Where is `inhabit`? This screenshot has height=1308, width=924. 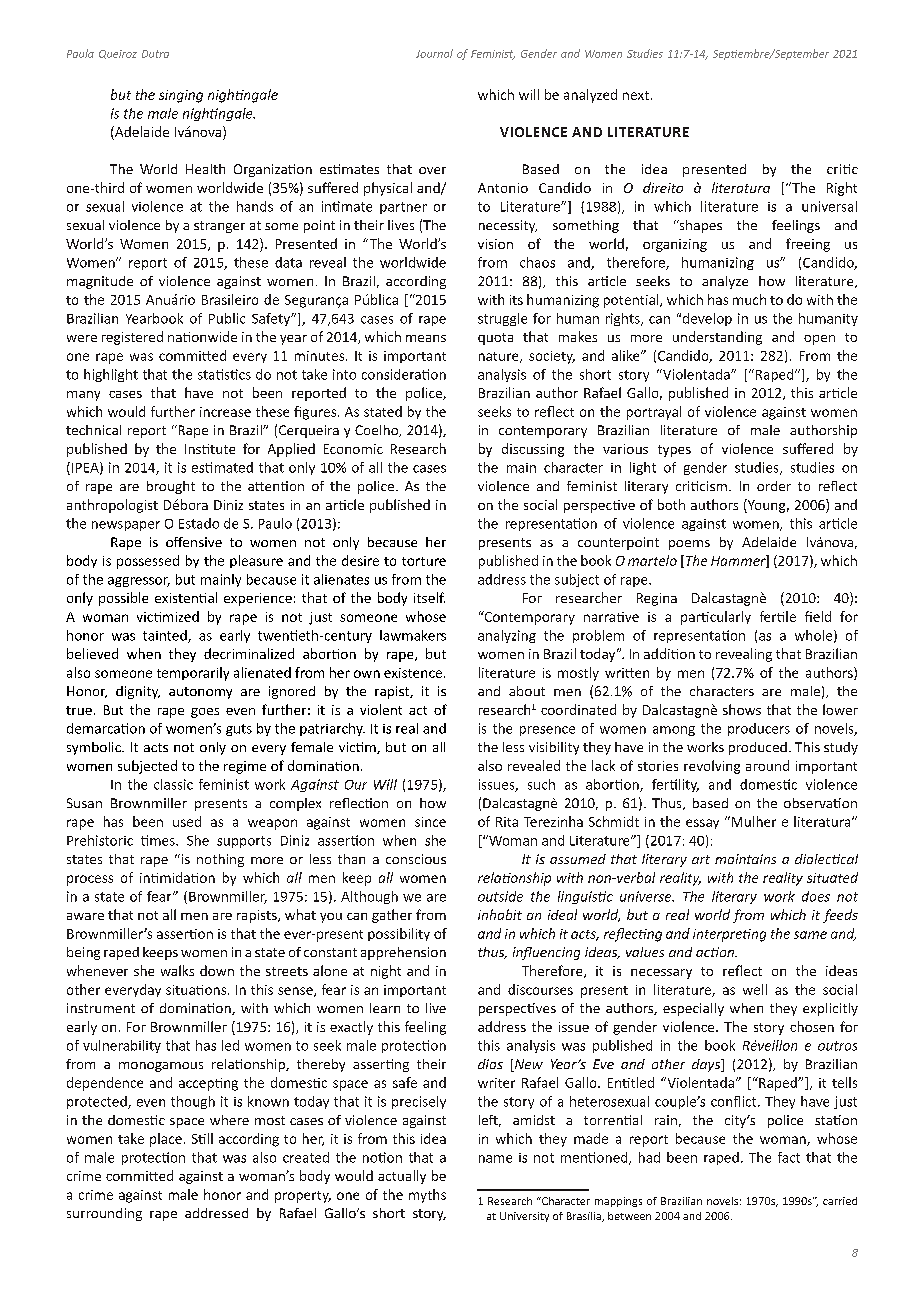
inhabit is located at coordinates (500, 914).
